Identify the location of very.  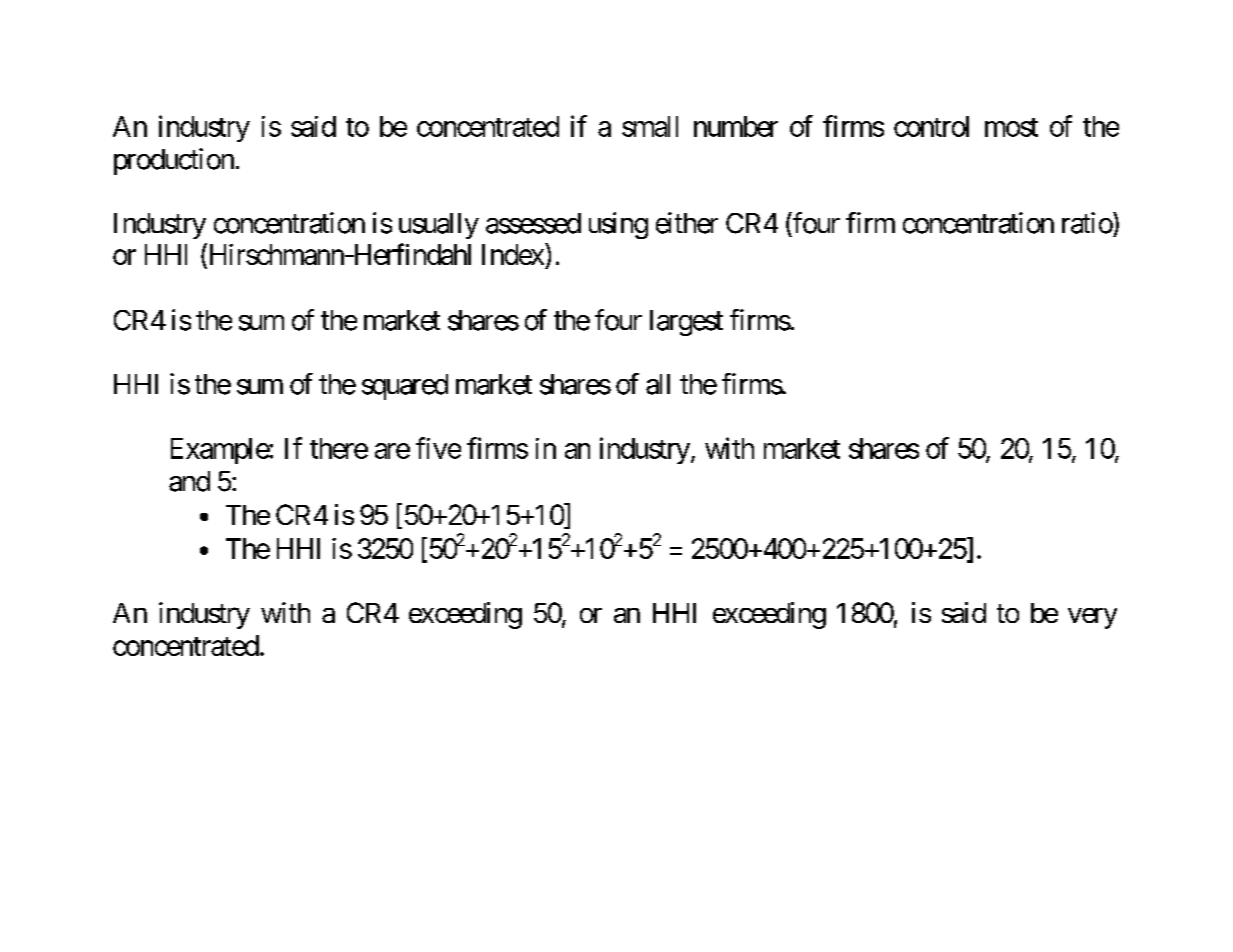
(1092, 618).
